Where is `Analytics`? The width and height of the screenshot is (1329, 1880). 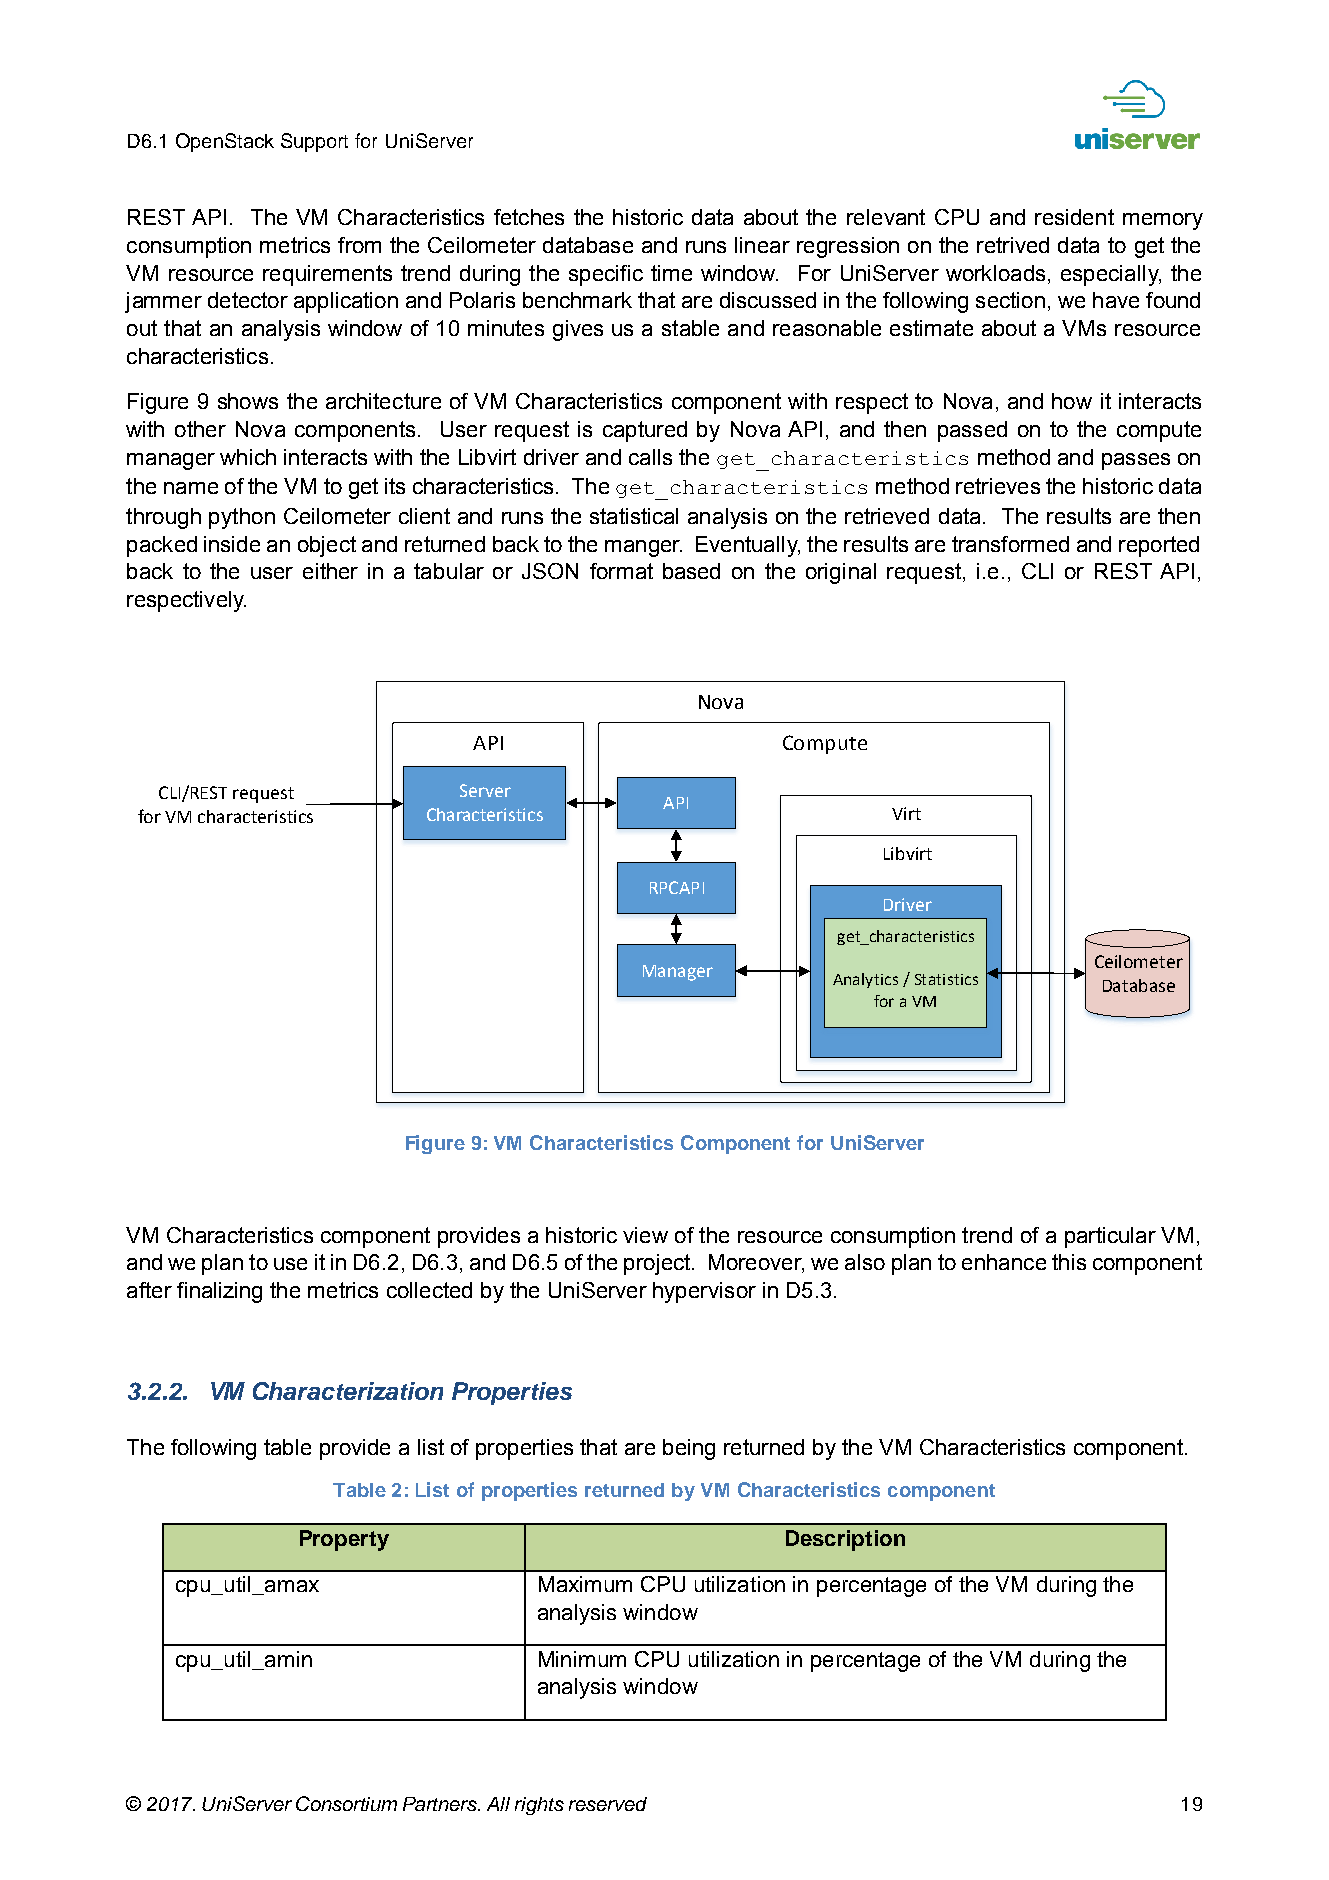 Analytics is located at coordinates (865, 980).
